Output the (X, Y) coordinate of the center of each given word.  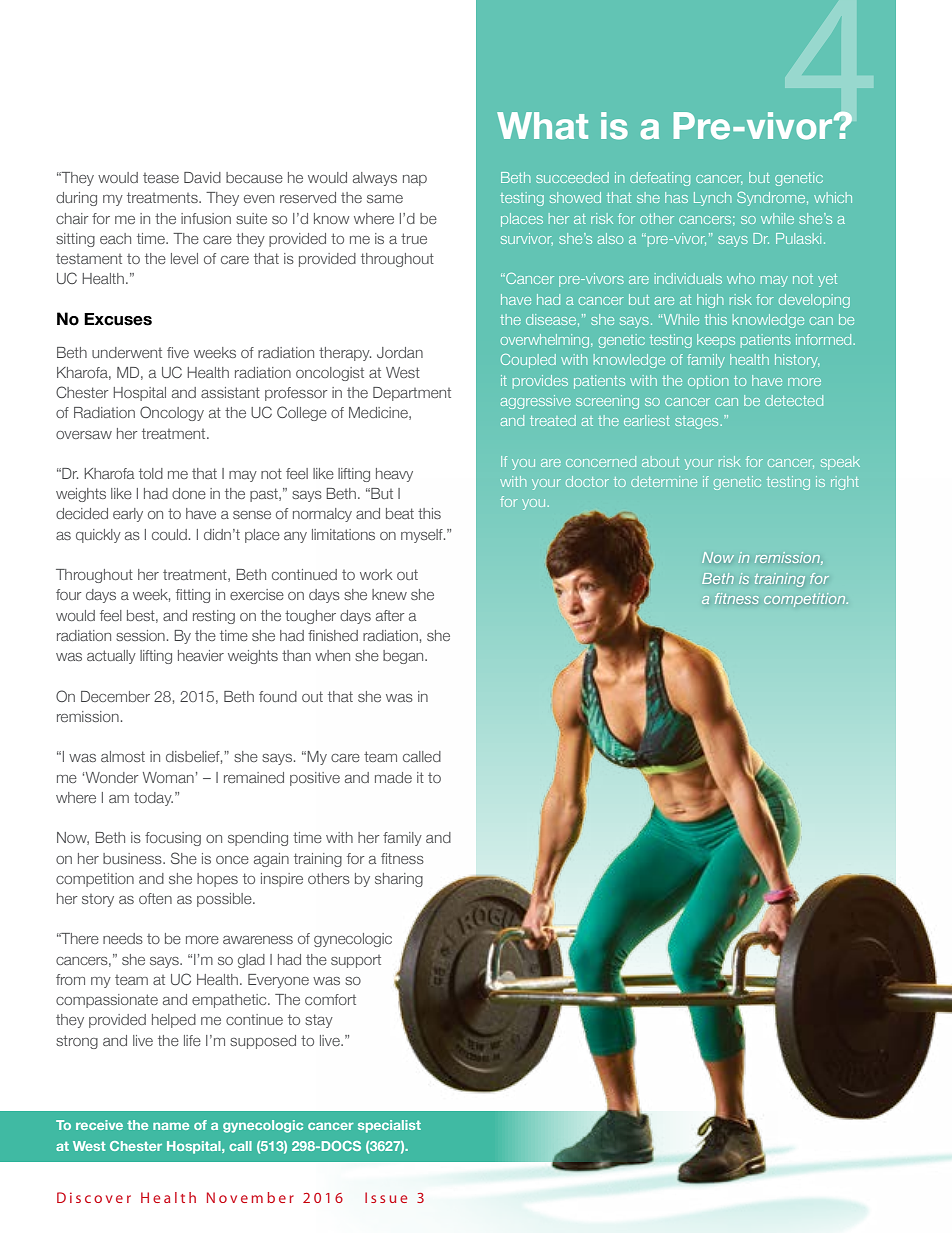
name (171, 1126)
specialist (389, 1126)
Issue (386, 1197)
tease (161, 178)
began (404, 657)
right (845, 483)
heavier (201, 655)
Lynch (712, 199)
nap (415, 180)
